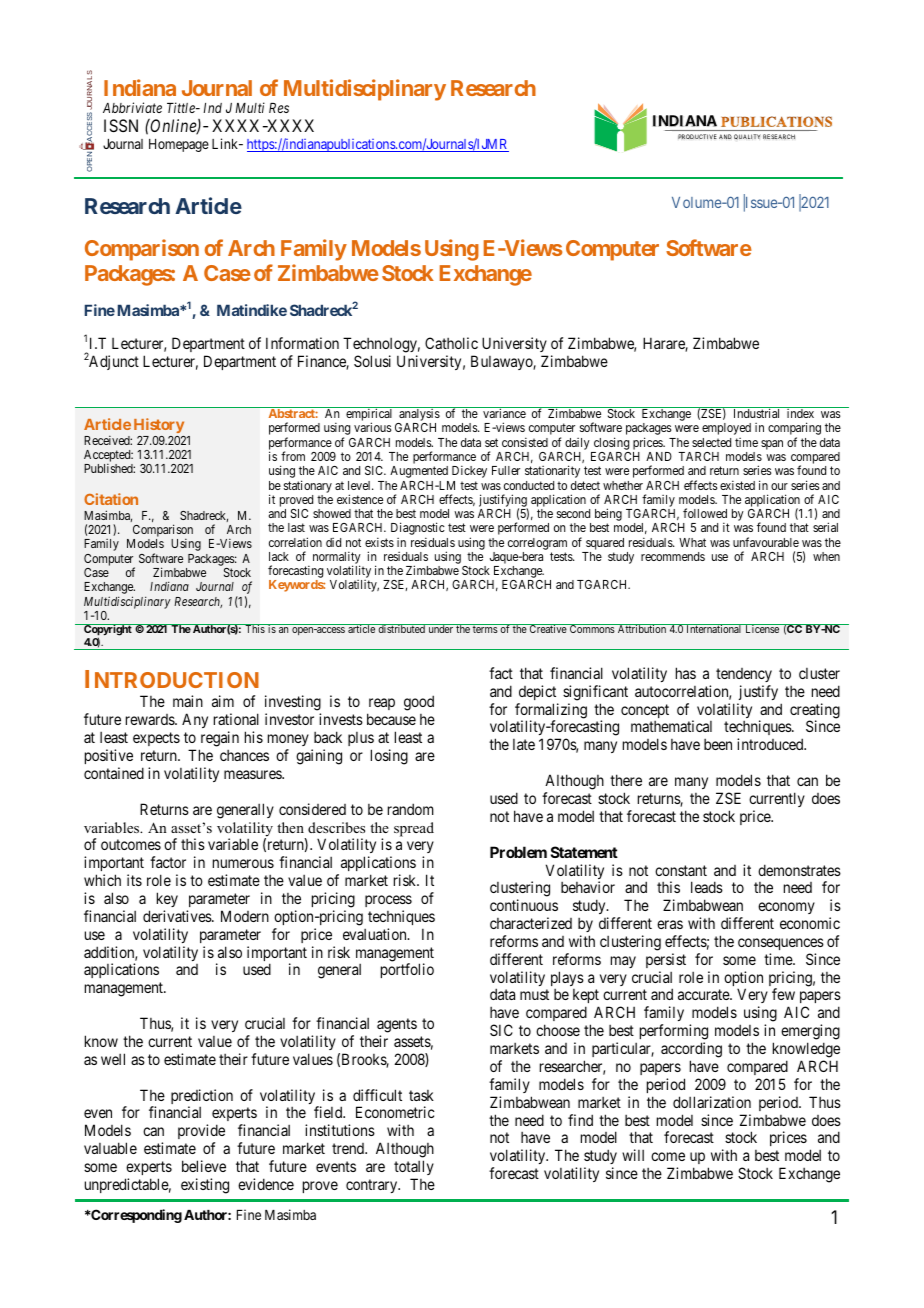  Describe the element at coordinates (747, 137) in the screenshot. I see `QUALITY` at that location.
